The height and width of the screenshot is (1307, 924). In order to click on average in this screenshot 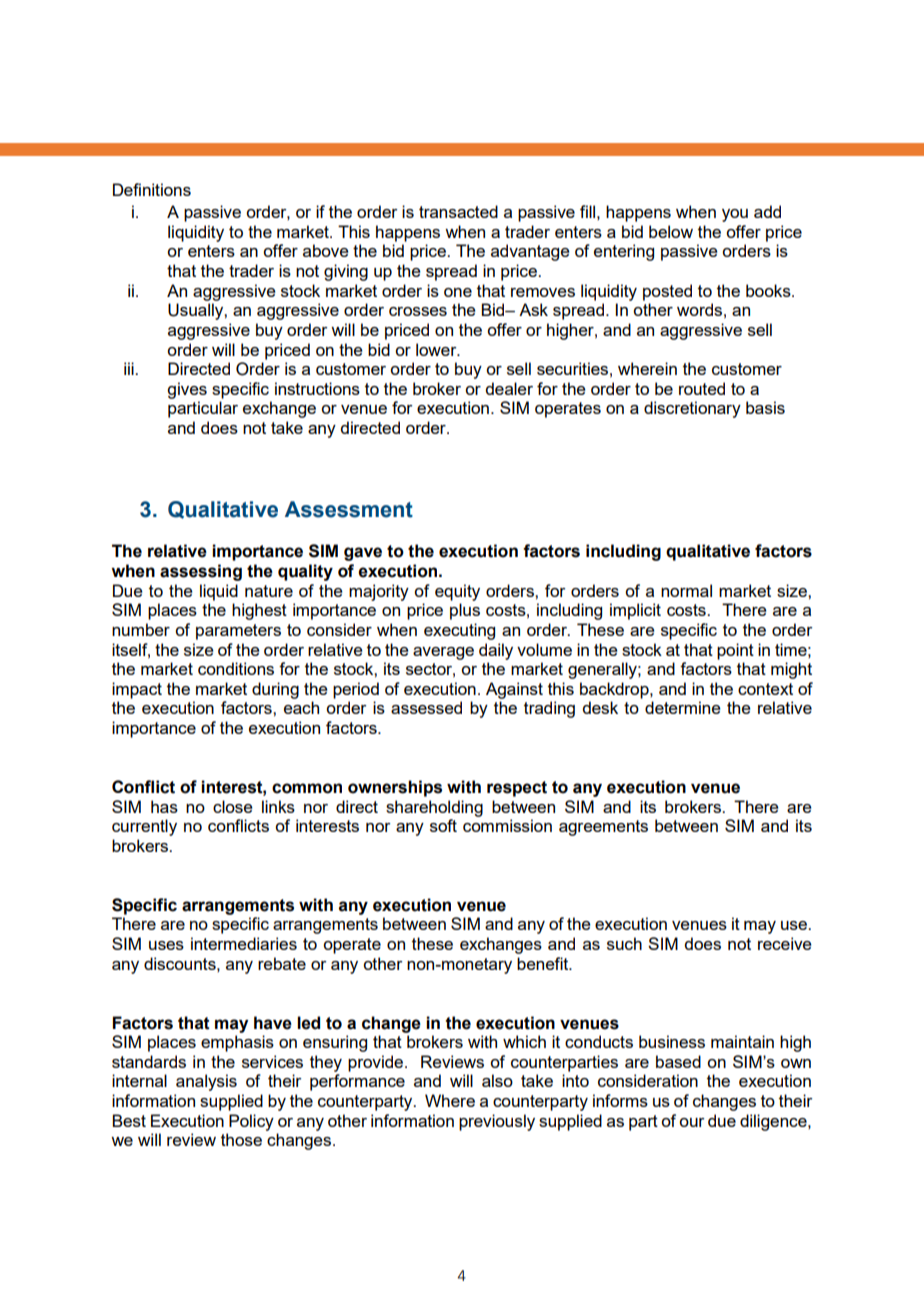, I will do `click(443, 653)`.
